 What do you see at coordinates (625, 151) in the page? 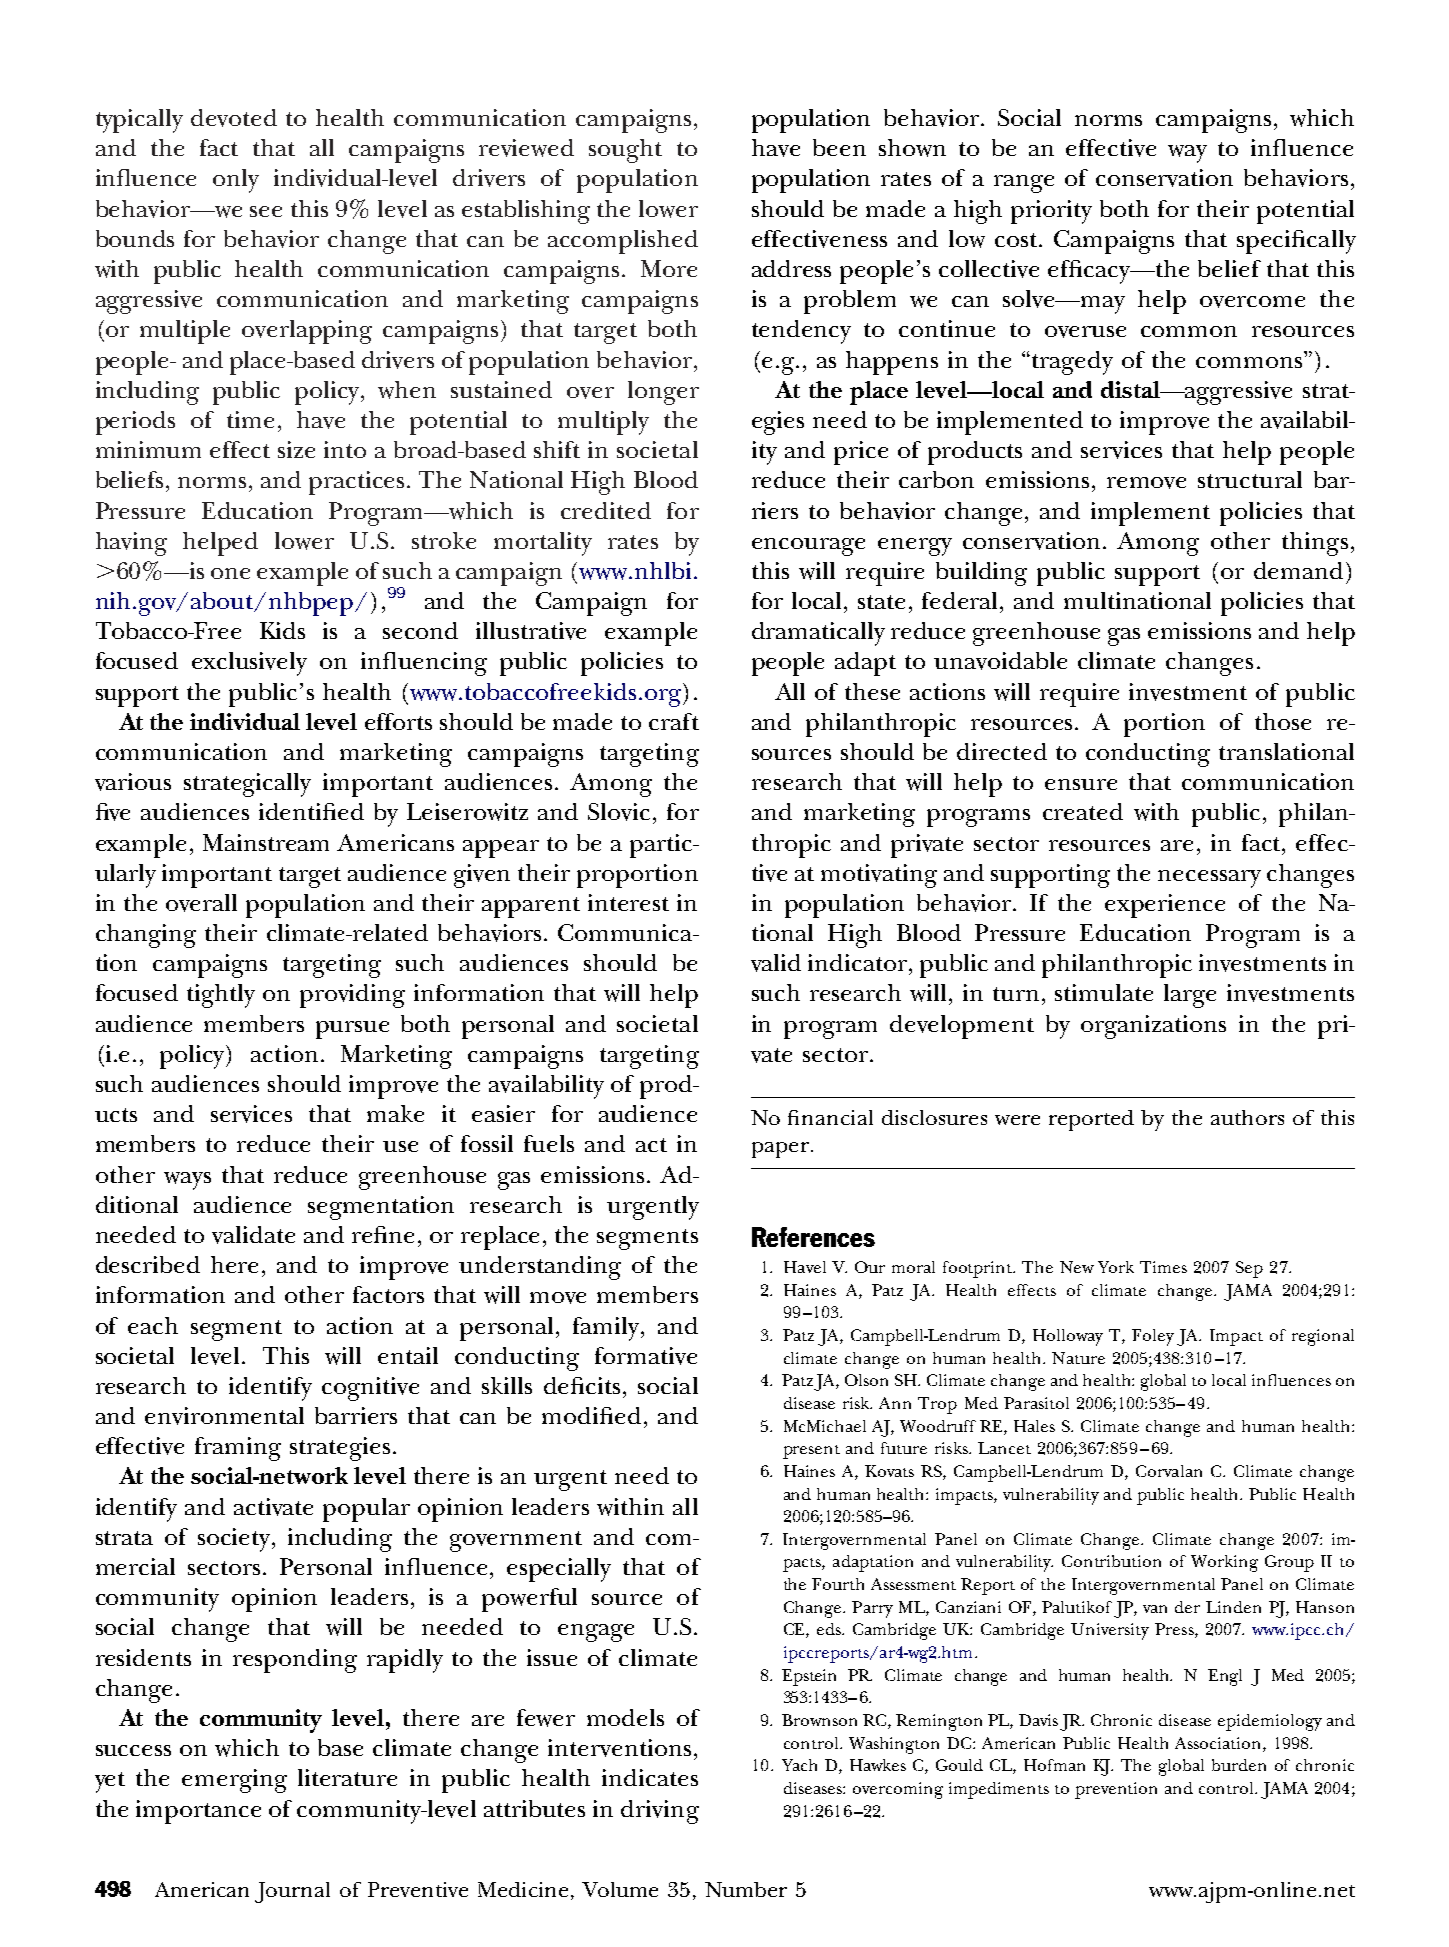
I see `sought` at bounding box center [625, 151].
